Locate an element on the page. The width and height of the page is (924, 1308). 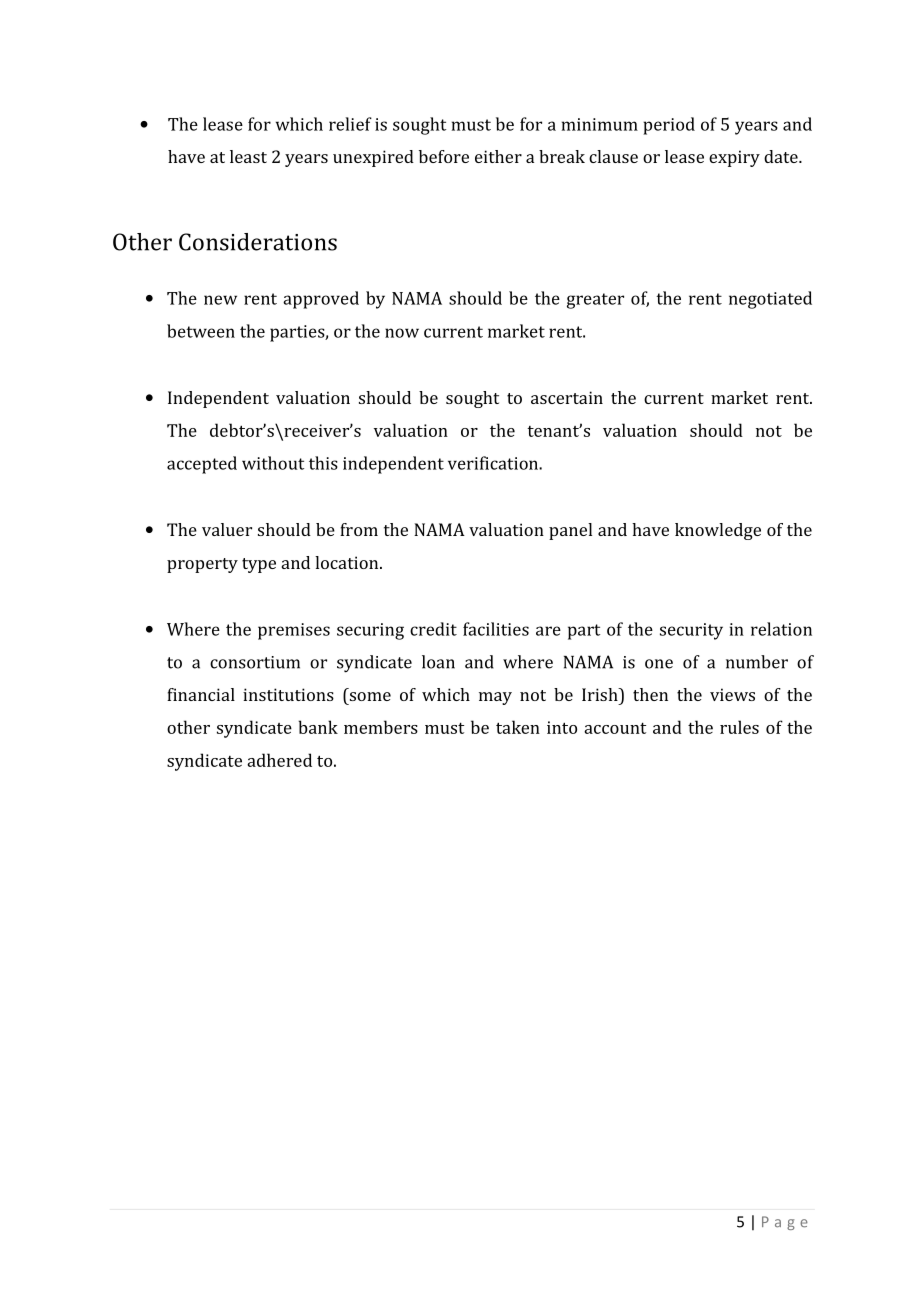
adhered is located at coordinates (279, 760).
